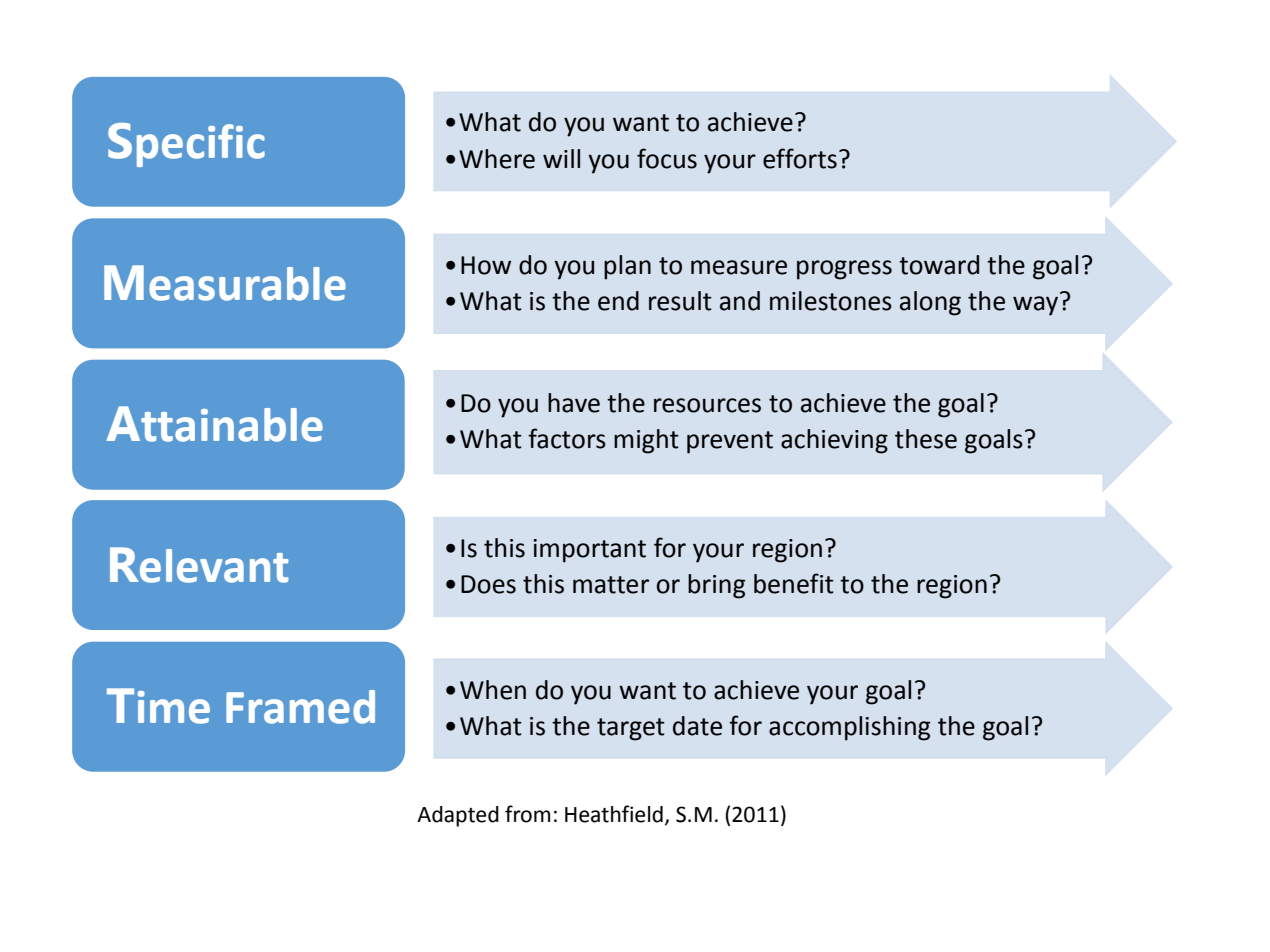 The height and width of the image is (952, 1270). What do you see at coordinates (618, 301) in the image?
I see `end` at bounding box center [618, 301].
